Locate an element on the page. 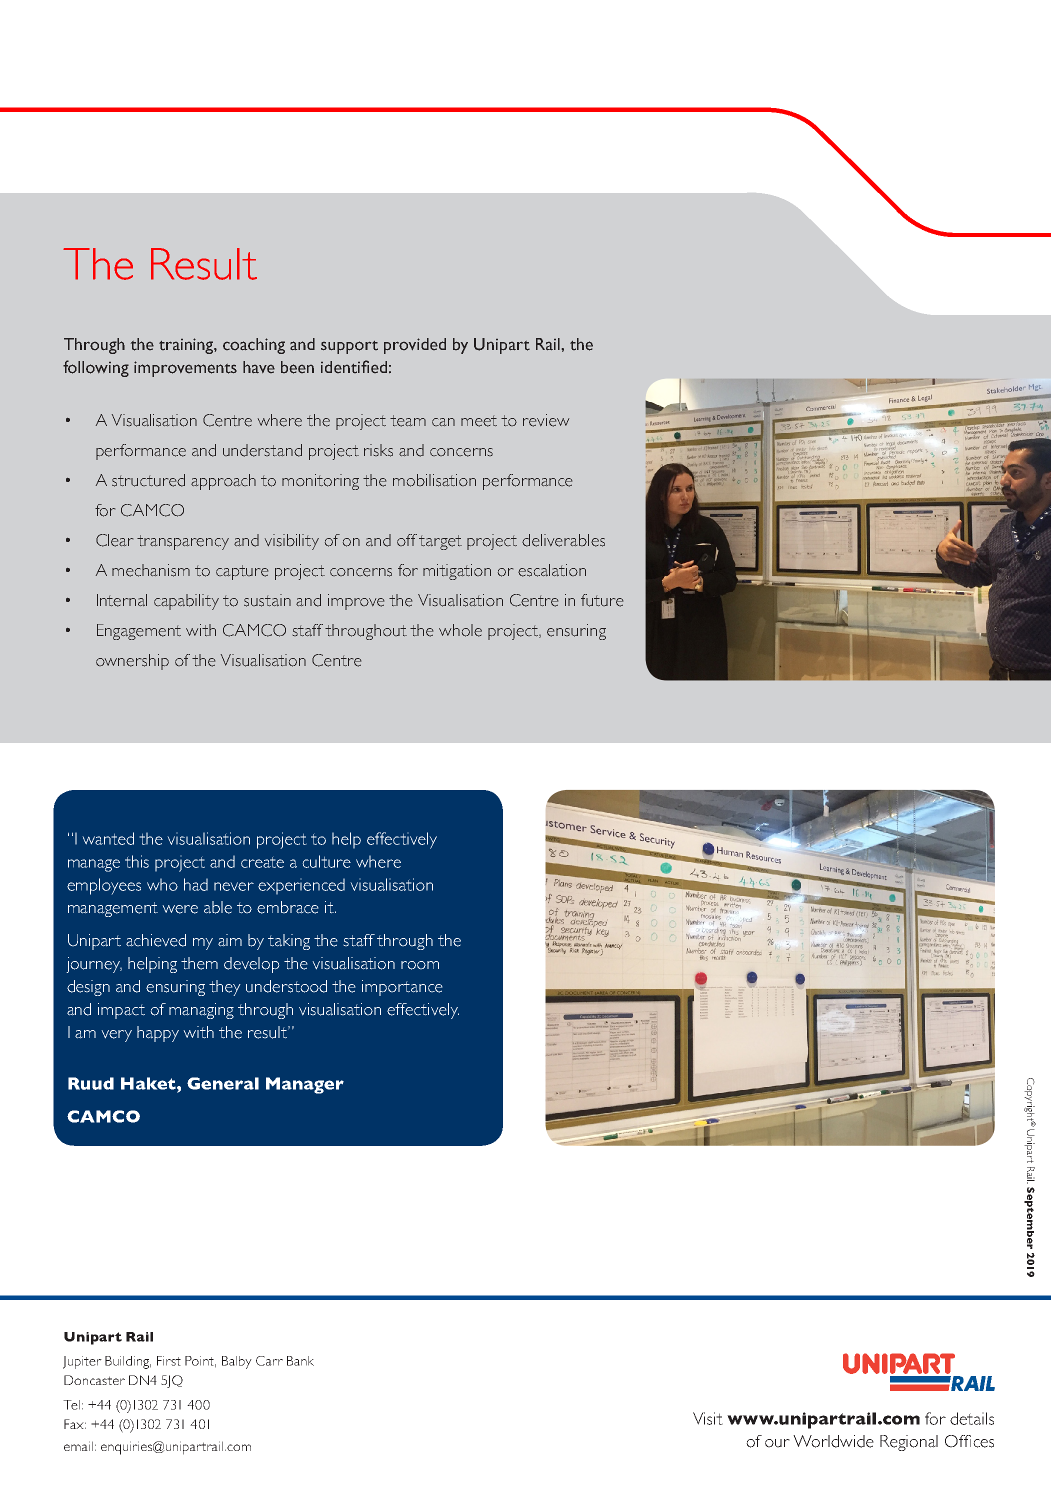 The height and width of the document is (1486, 1051). have is located at coordinates (259, 367).
